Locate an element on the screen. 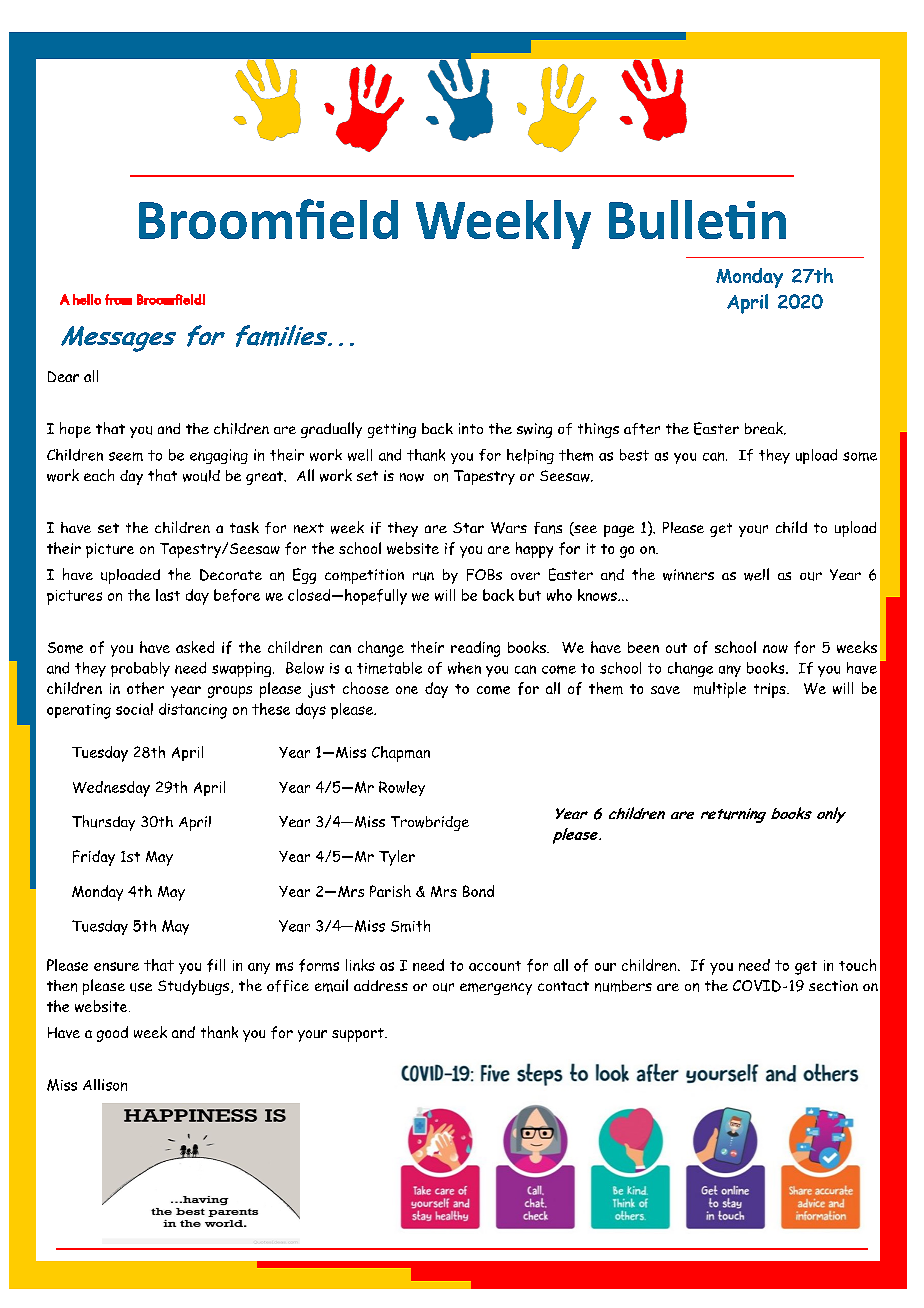 The width and height of the screenshot is (924, 1308). touch is located at coordinates (857, 965).
